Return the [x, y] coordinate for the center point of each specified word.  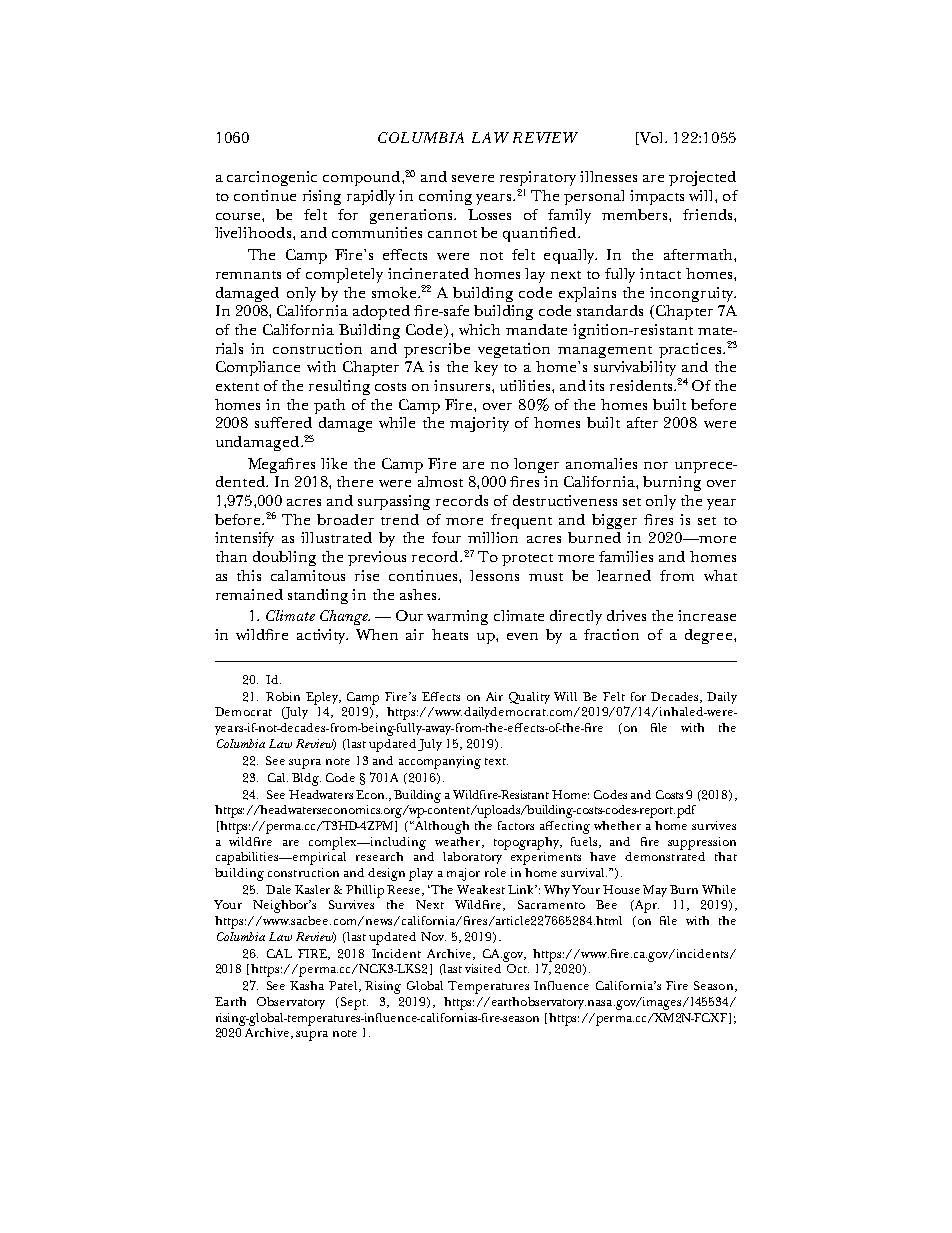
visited [483, 968]
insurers [463, 385]
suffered [283, 422]
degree [710, 636]
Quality [529, 698]
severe [473, 178]
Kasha [307, 985]
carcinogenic [272, 178]
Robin [283, 696]
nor [656, 465]
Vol [652, 138]
